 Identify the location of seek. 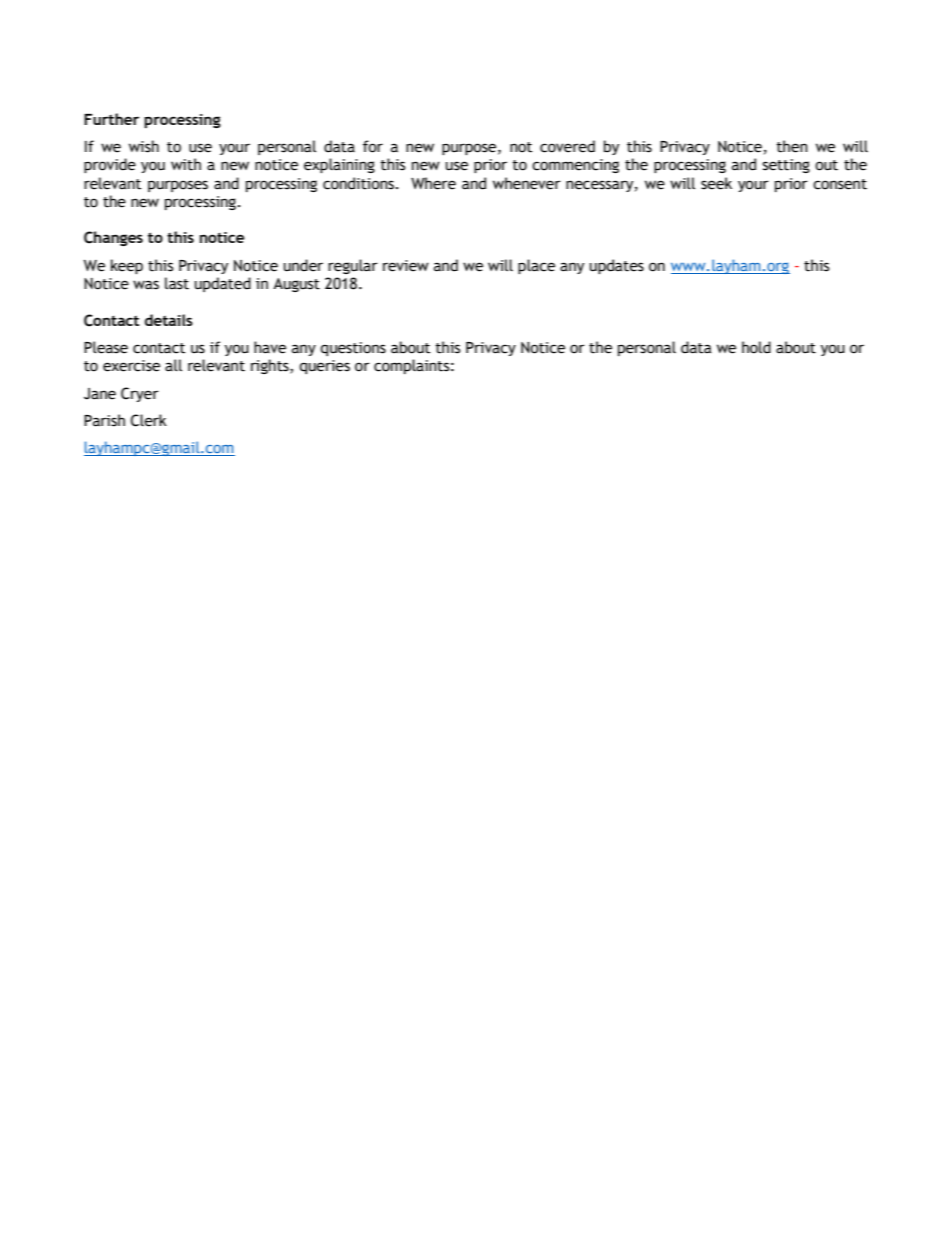
(716, 183).
